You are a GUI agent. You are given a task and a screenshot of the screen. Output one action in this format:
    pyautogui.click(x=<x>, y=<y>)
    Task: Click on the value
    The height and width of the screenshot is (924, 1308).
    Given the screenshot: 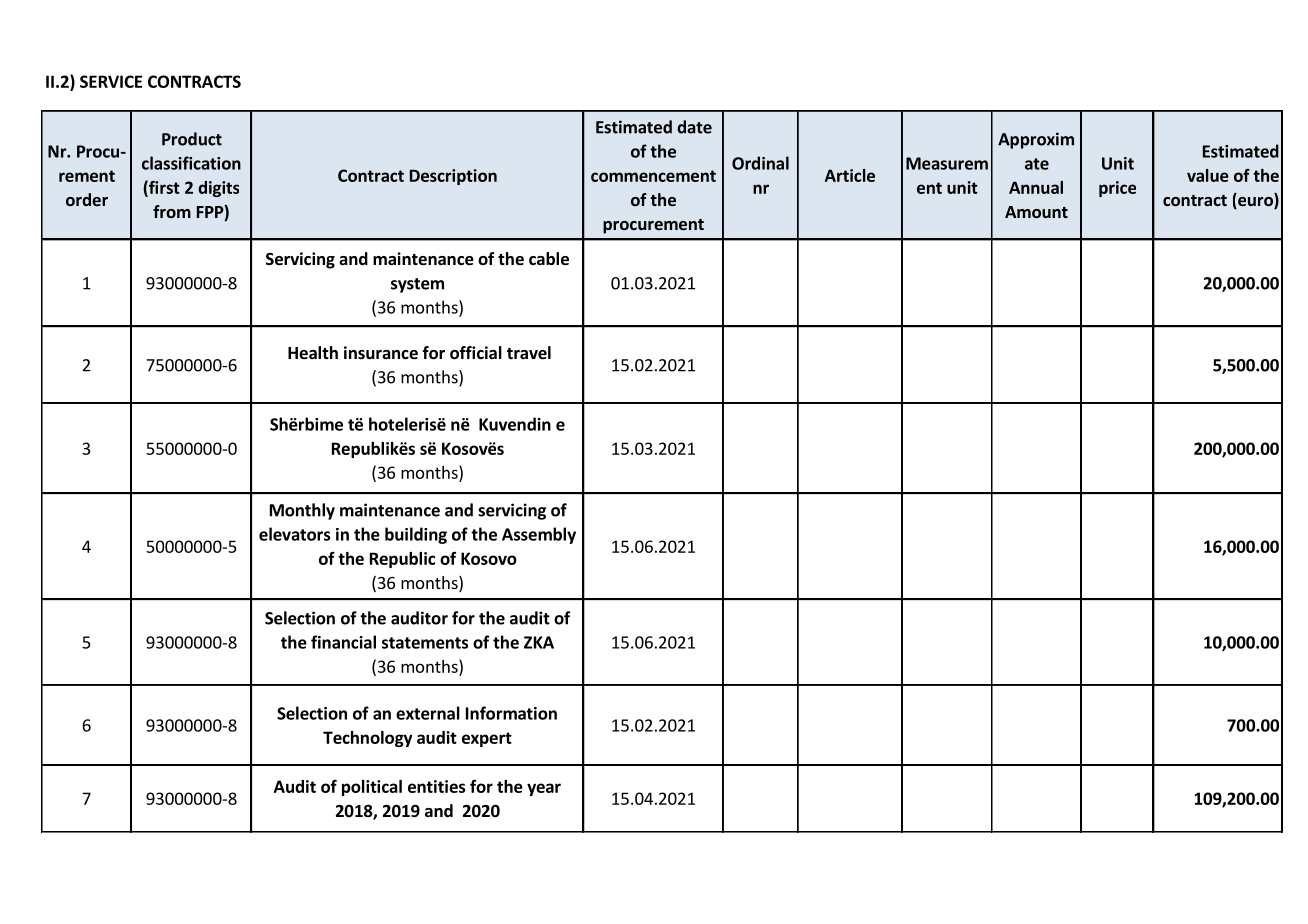 What is the action you would take?
    pyautogui.click(x=1208, y=175)
